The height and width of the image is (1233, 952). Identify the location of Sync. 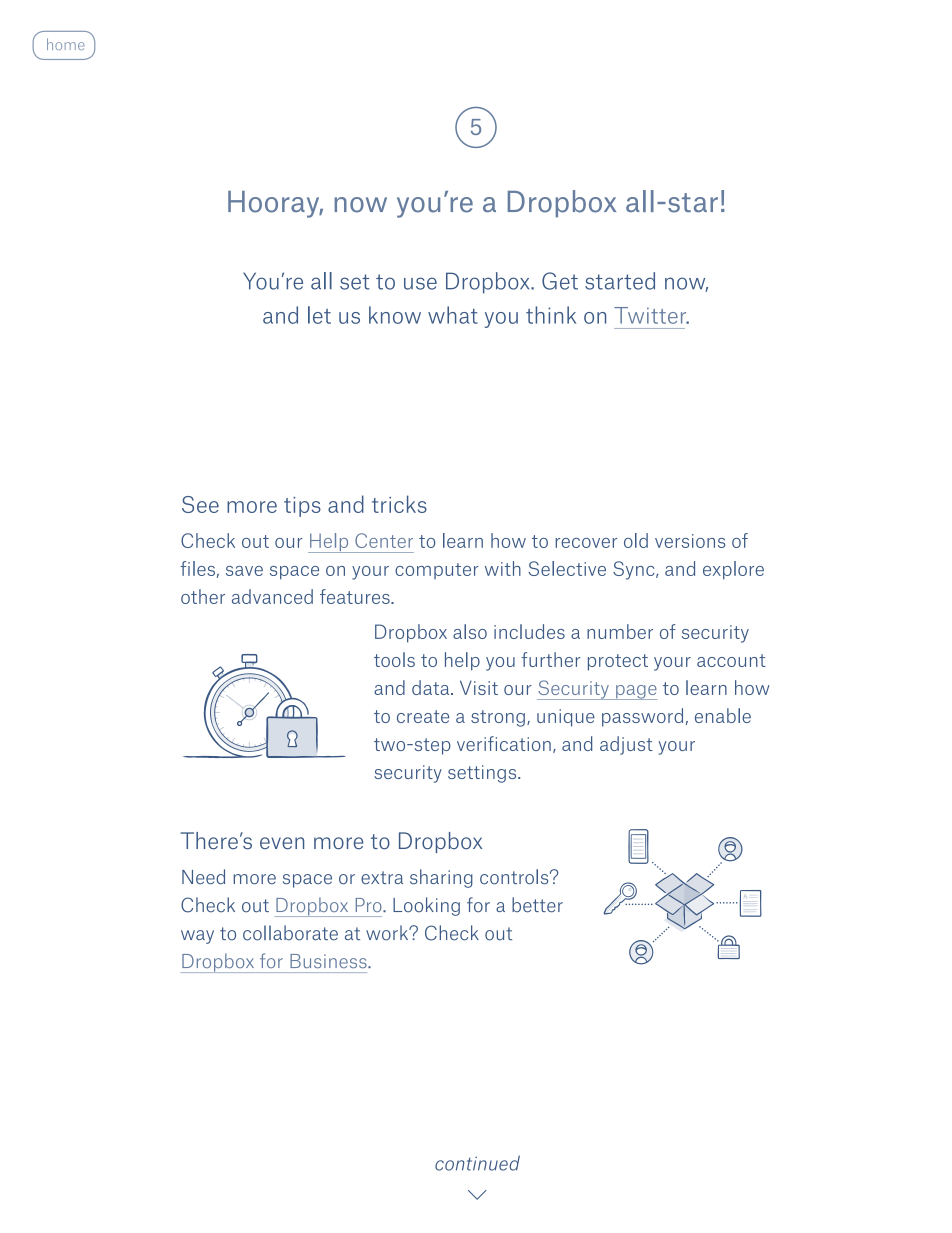
(635, 570).
